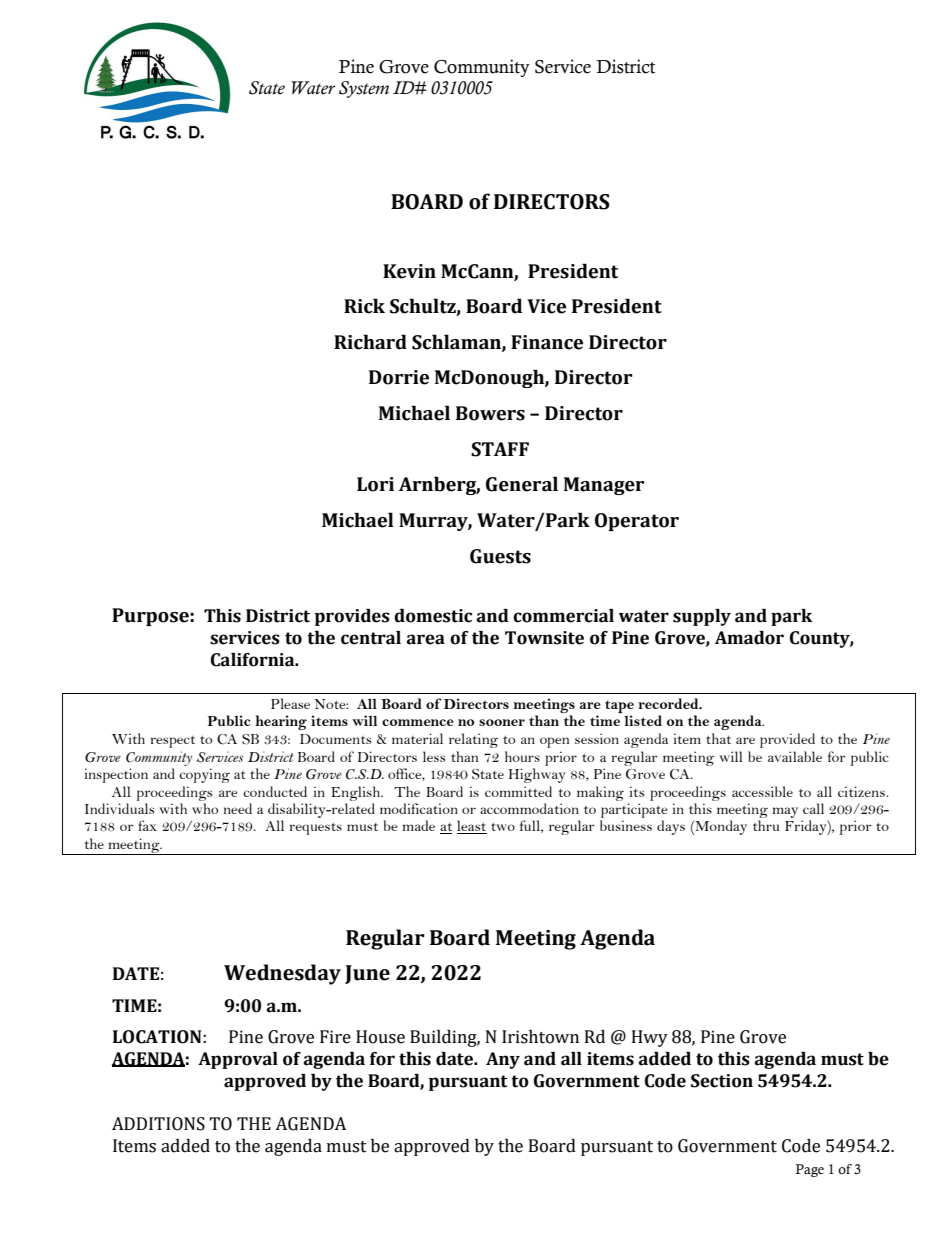 This document has width=952, height=1233. Describe the element at coordinates (766, 825) in the document. I see `thru` at that location.
